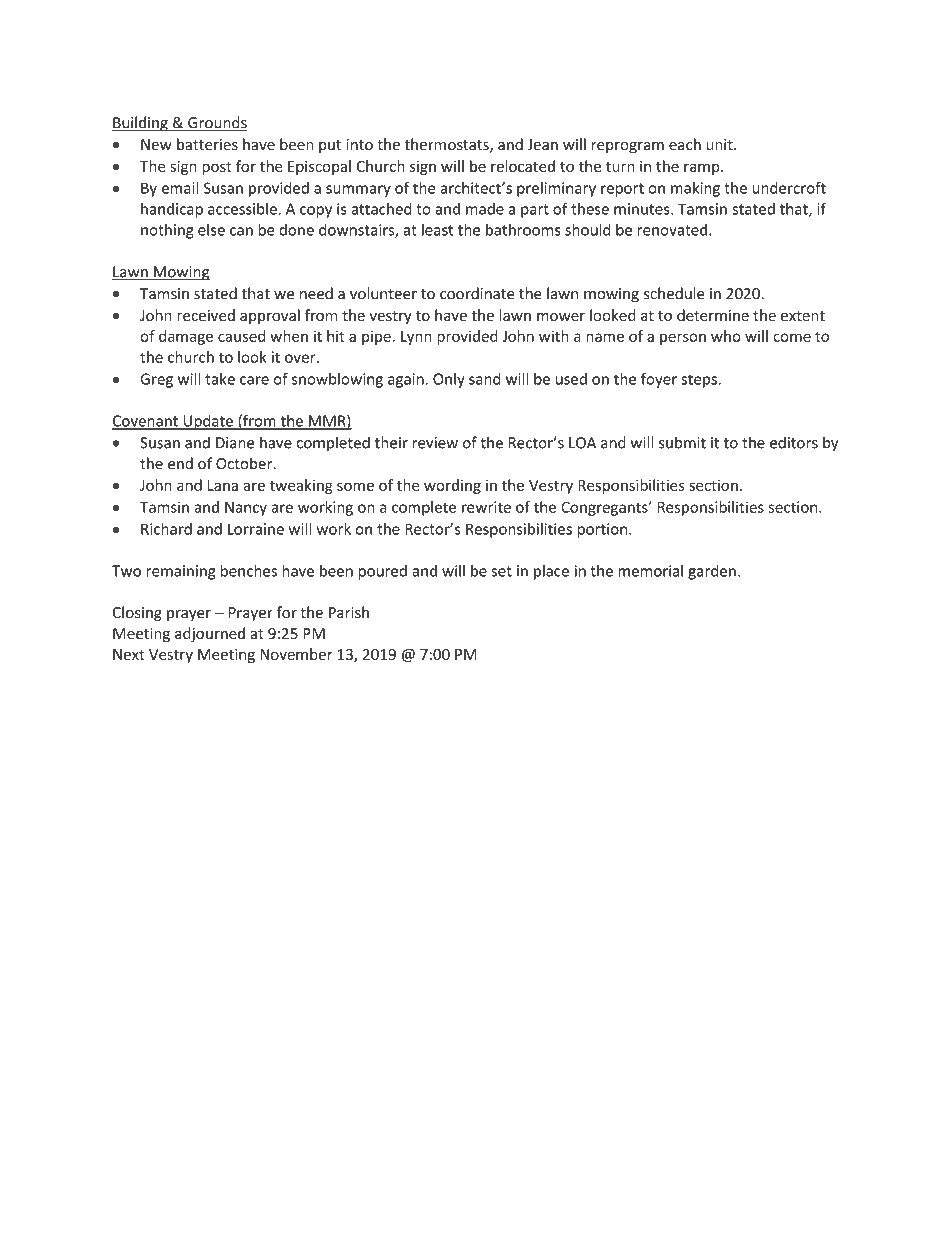 The image size is (952, 1233). What do you see at coordinates (542, 145) in the screenshot?
I see `Jean` at bounding box center [542, 145].
